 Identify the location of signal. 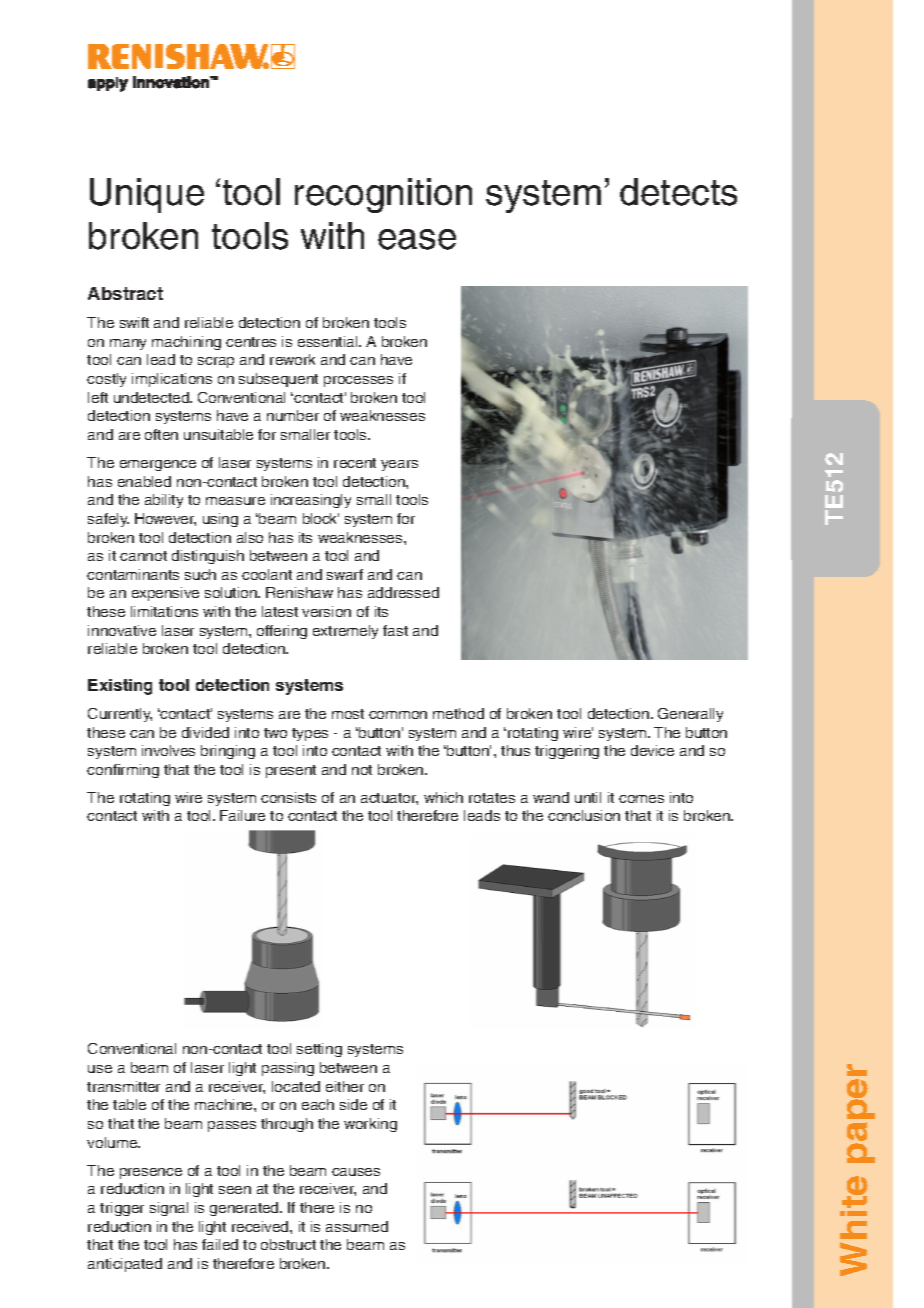
(169, 1209).
